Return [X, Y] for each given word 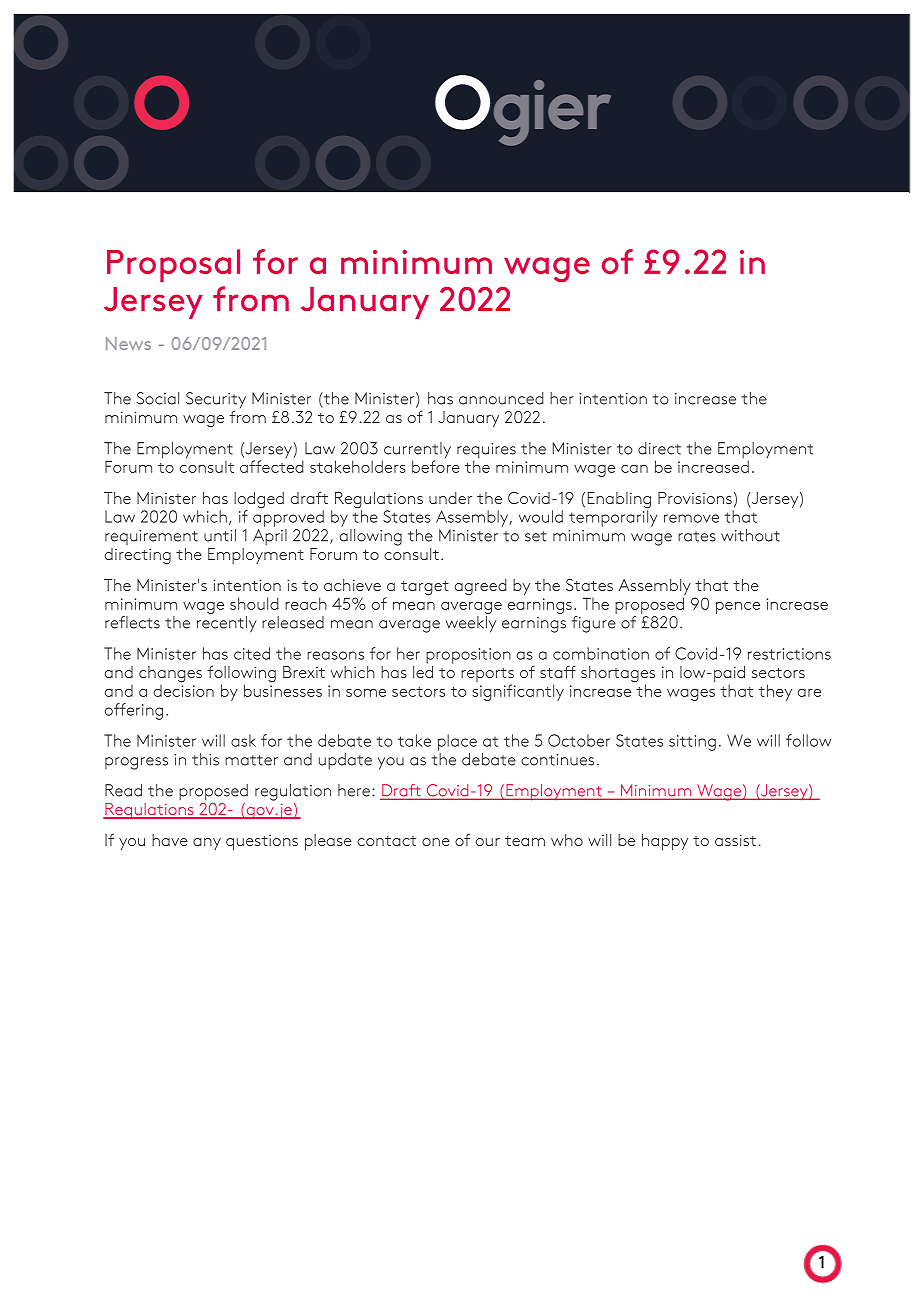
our [488, 842]
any [207, 844]
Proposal [173, 265]
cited [252, 653]
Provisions [695, 498]
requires [486, 452]
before [436, 465]
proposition [468, 656]
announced [501, 398]
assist [735, 840]
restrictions [789, 654]
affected [272, 466]
